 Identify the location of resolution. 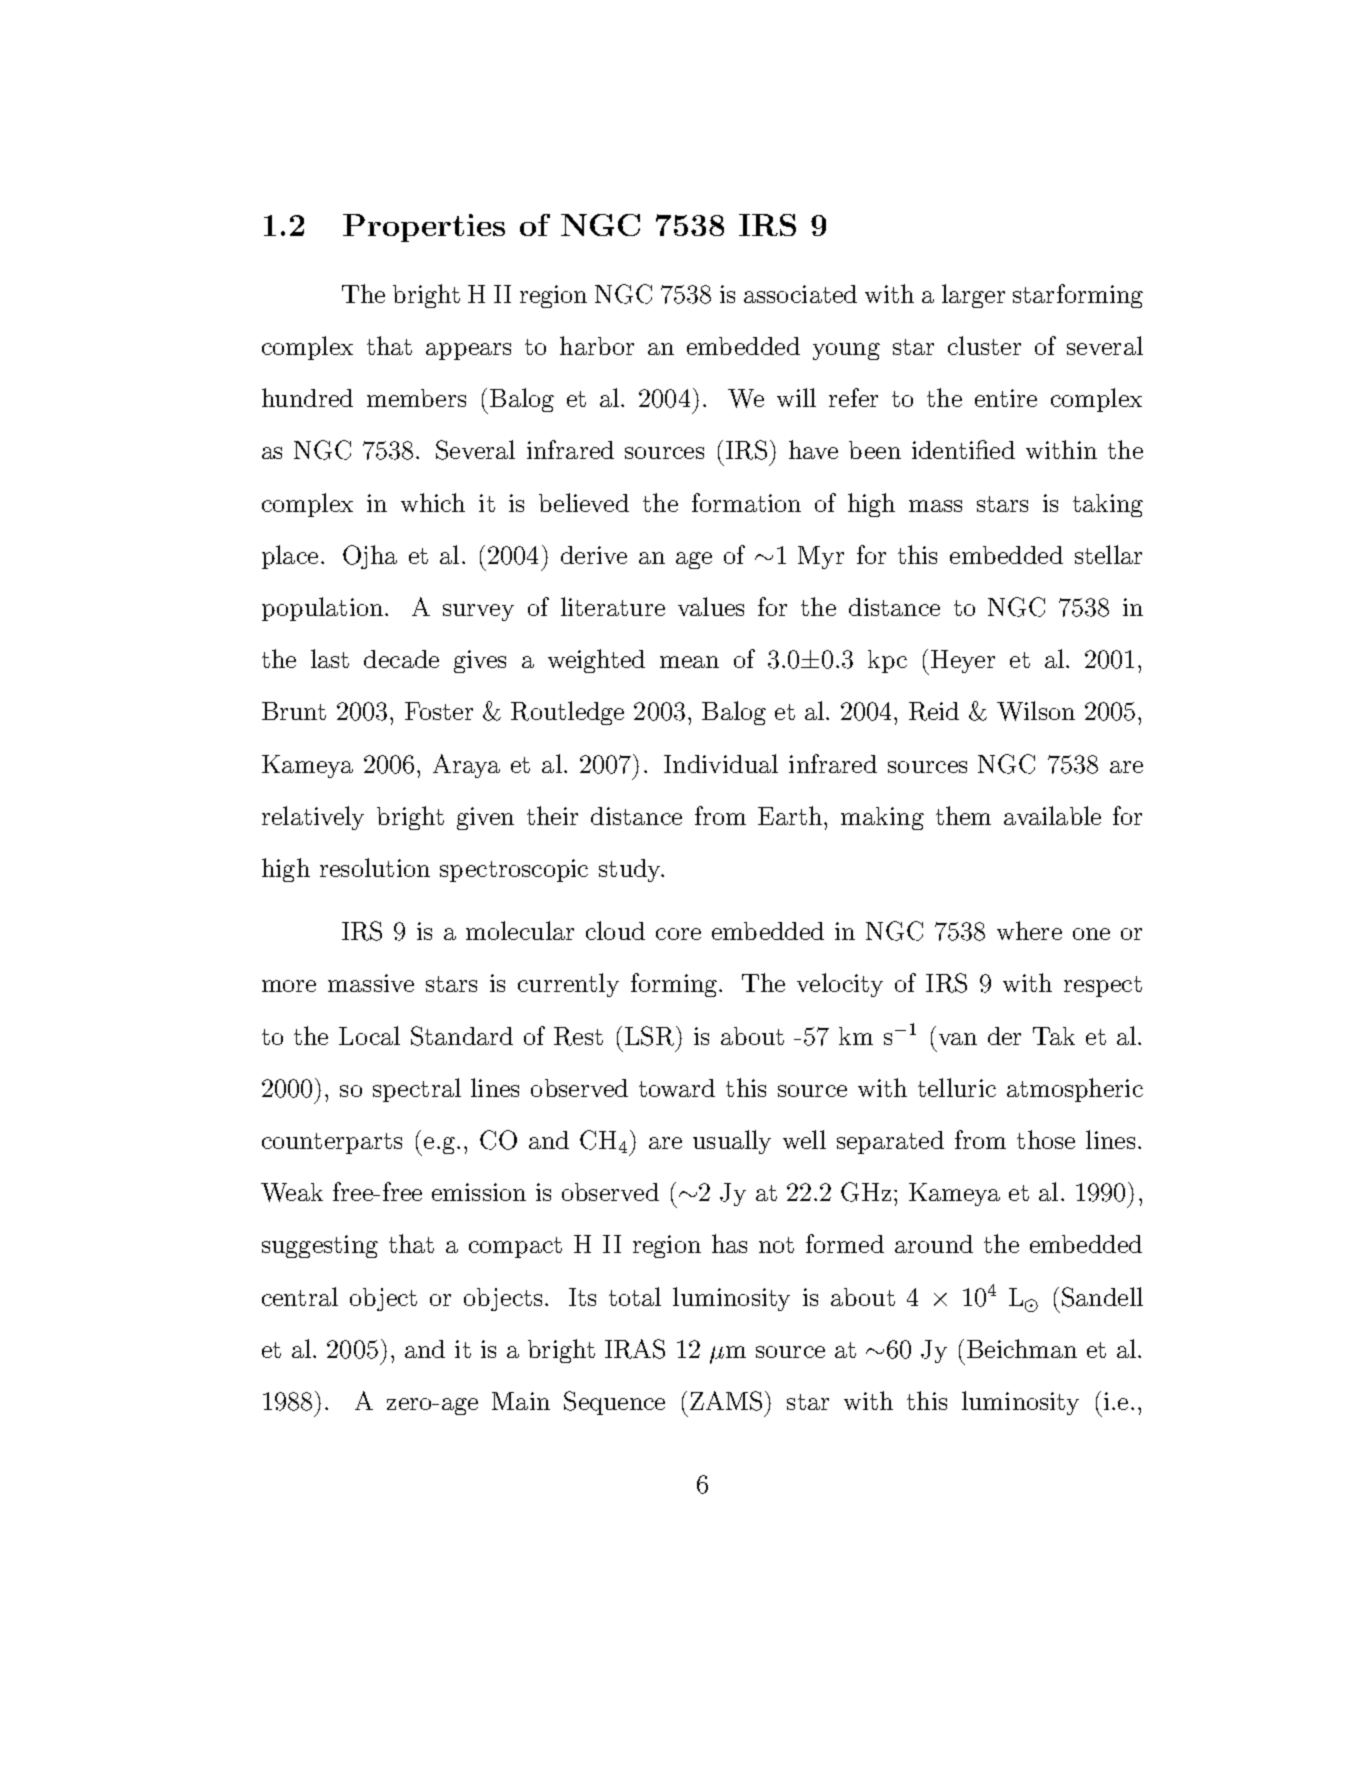
(375, 867).
